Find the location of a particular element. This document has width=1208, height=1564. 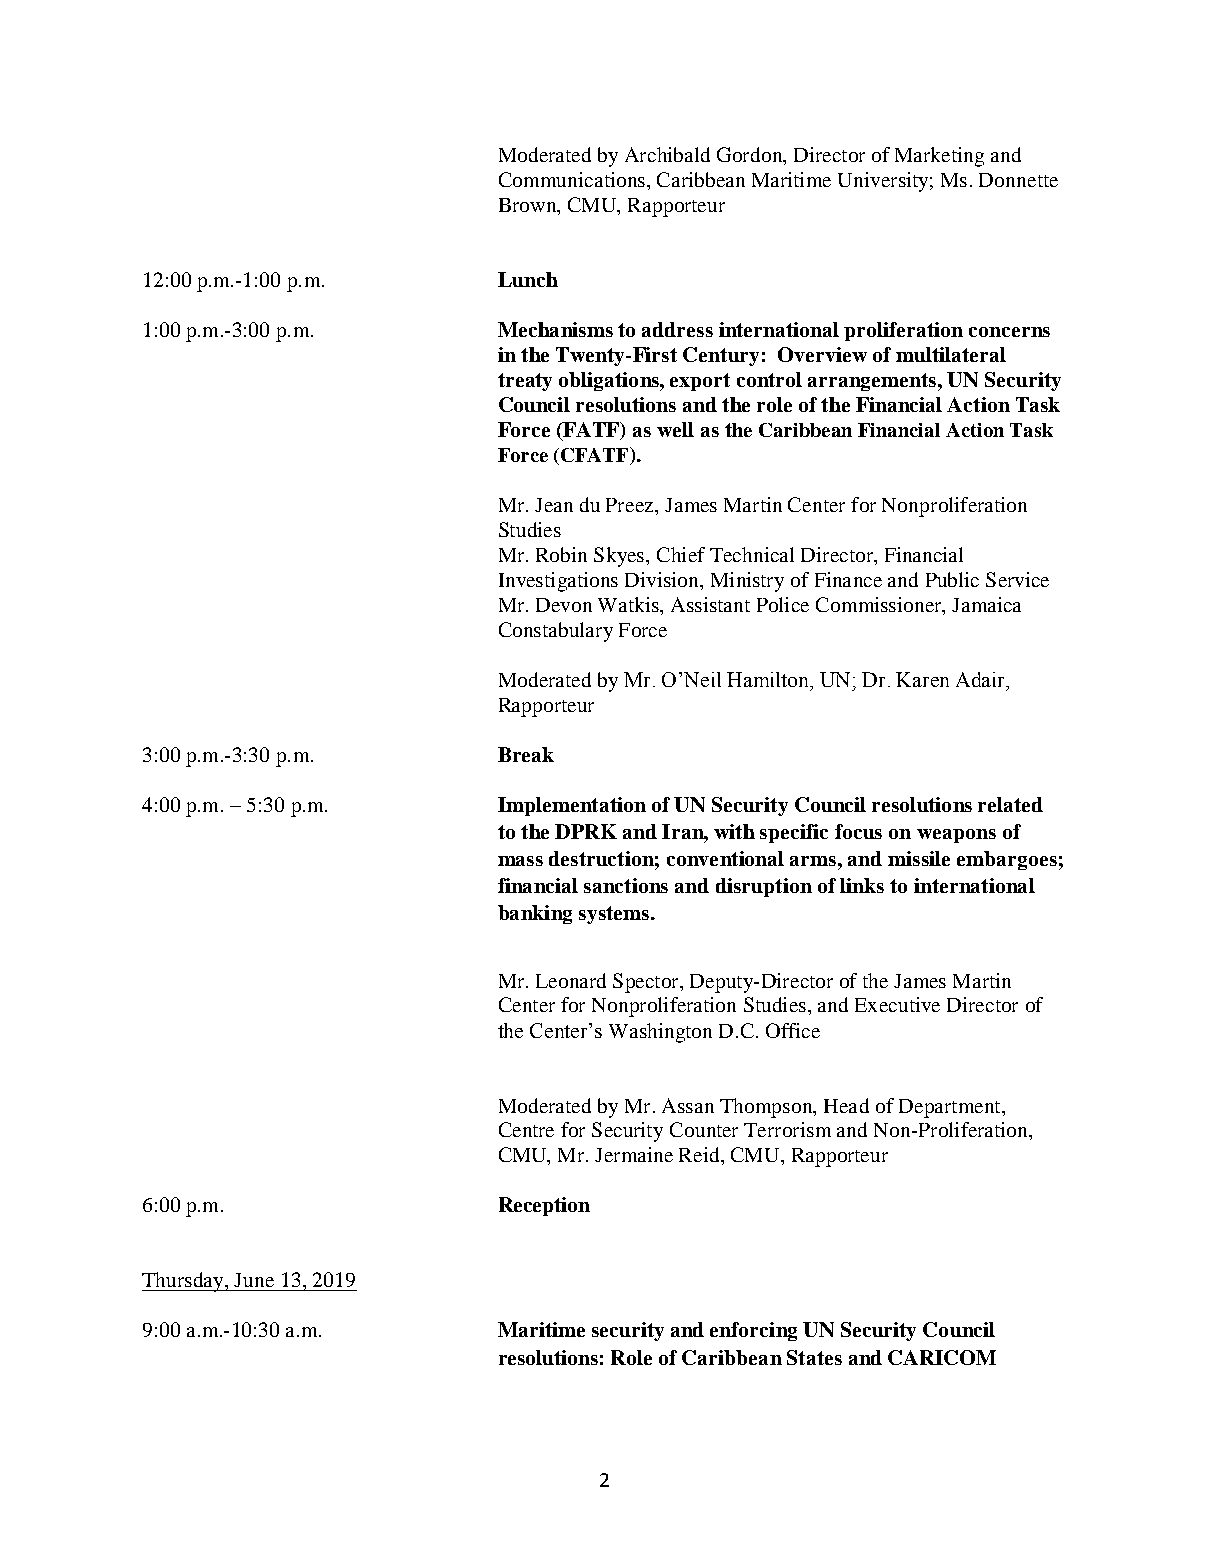

Break is located at coordinates (526, 754).
